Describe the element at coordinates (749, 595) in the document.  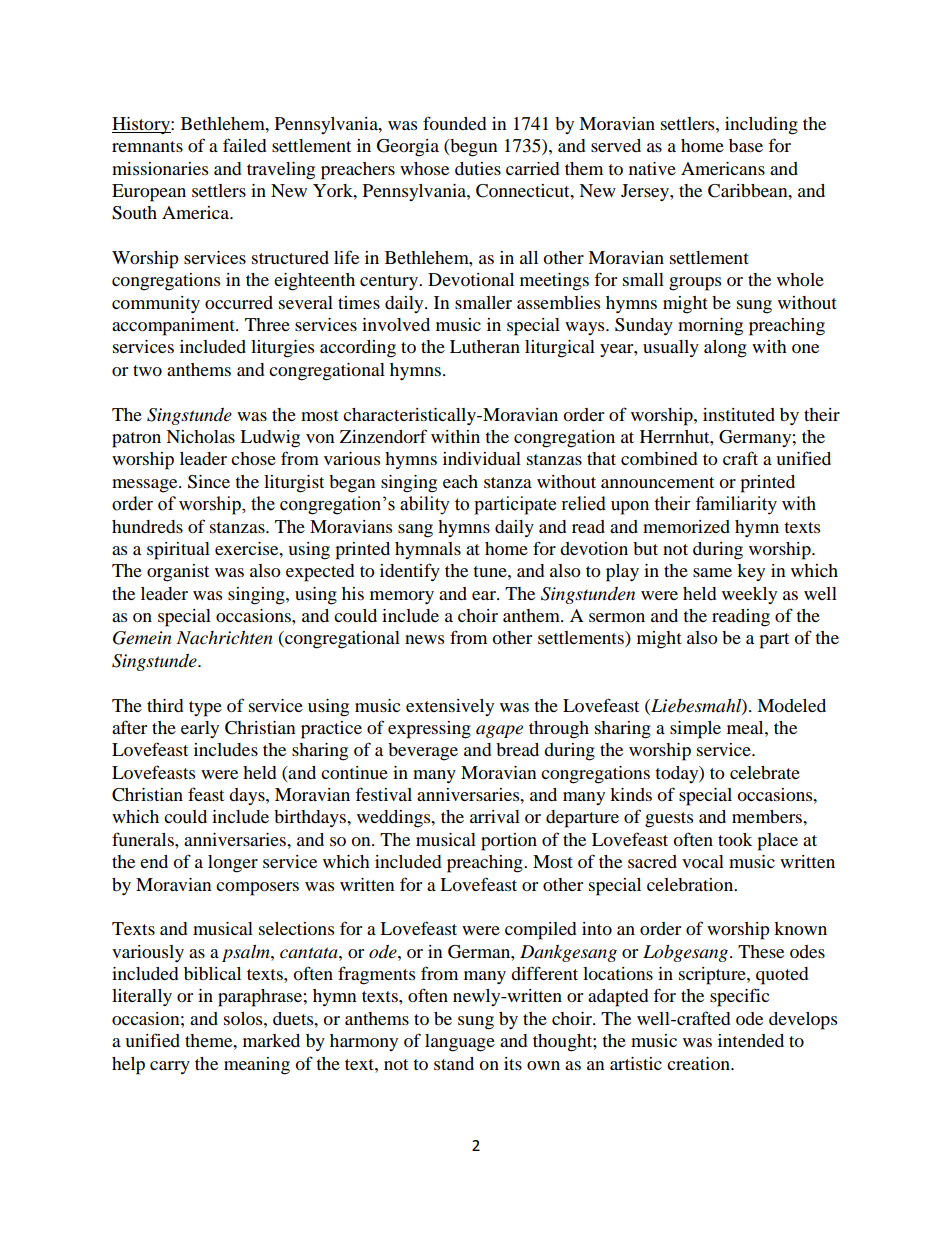
I see `weekly` at that location.
